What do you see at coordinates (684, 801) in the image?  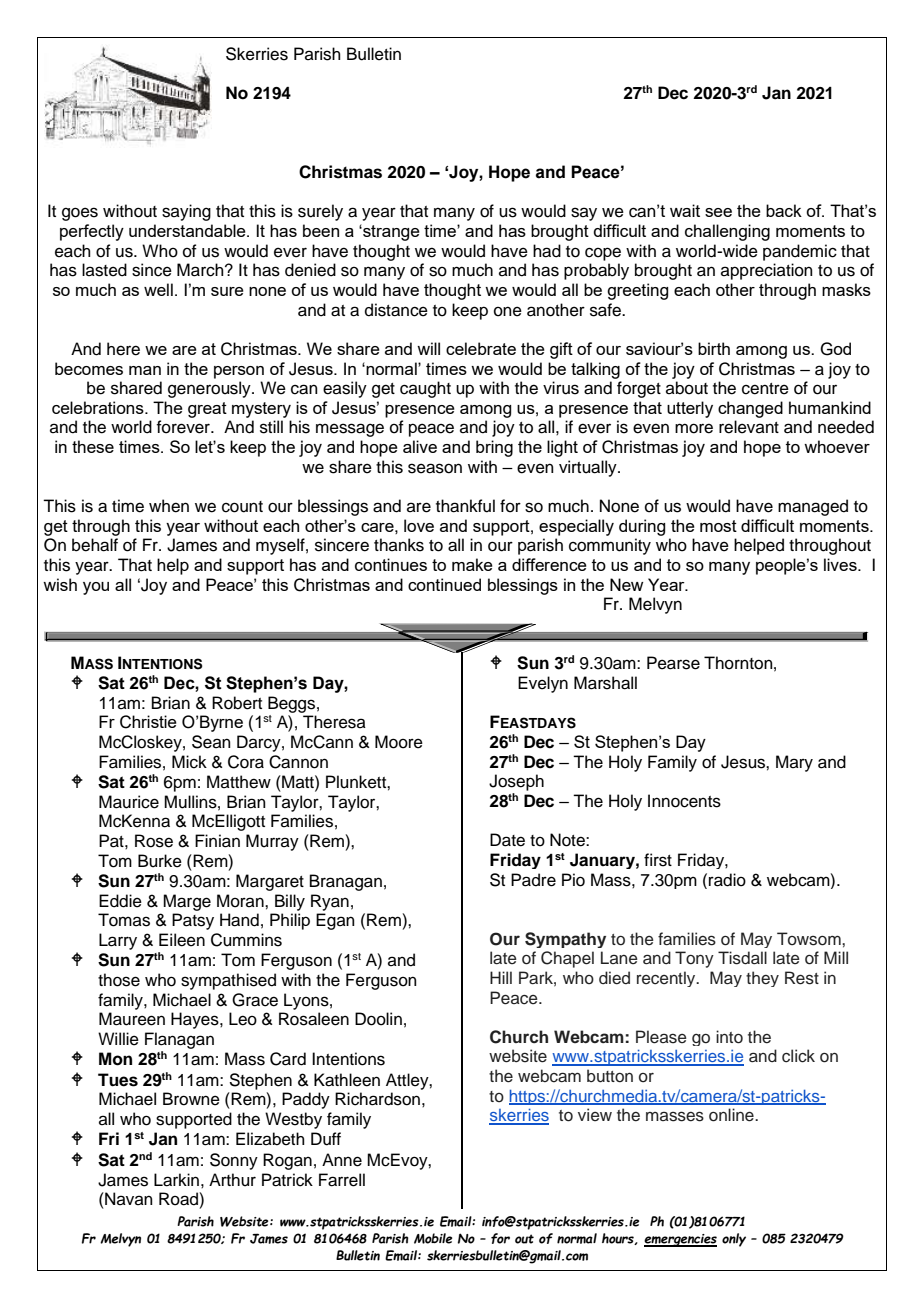 I see `Innocents` at bounding box center [684, 801].
